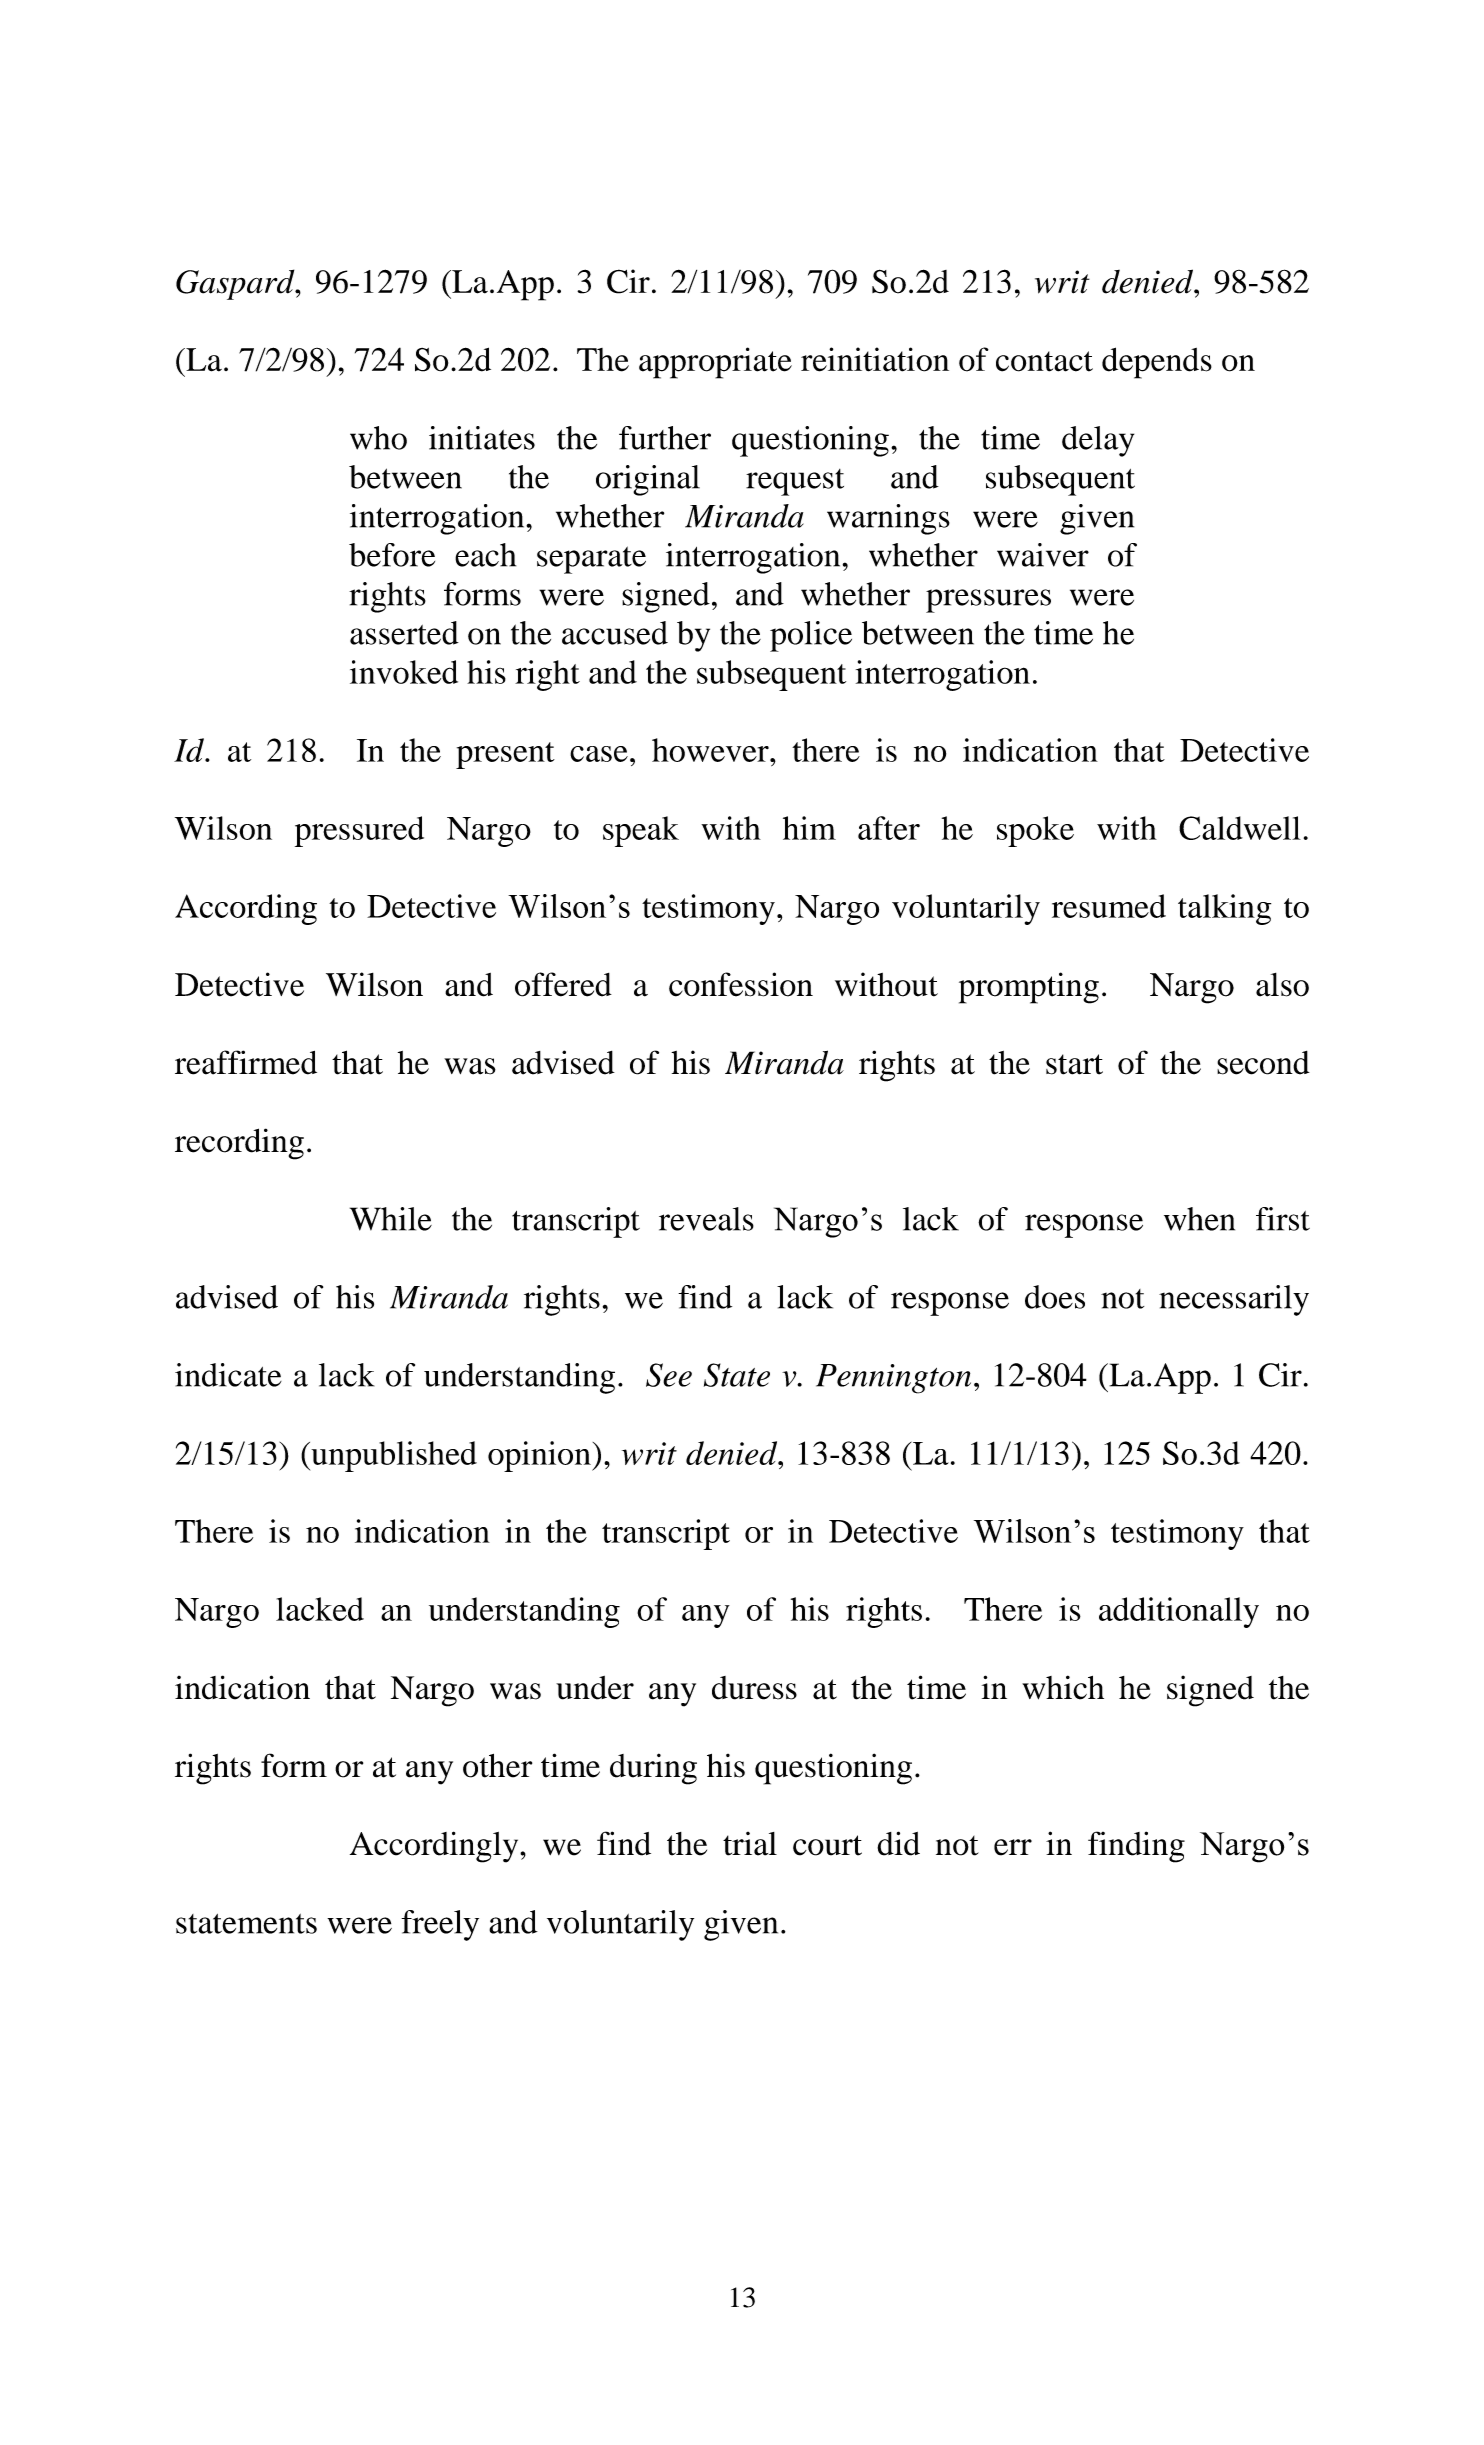 Image resolution: width=1484 pixels, height=2445 pixels. Describe the element at coordinates (1179, 1612) in the document. I see `additionally` at that location.
